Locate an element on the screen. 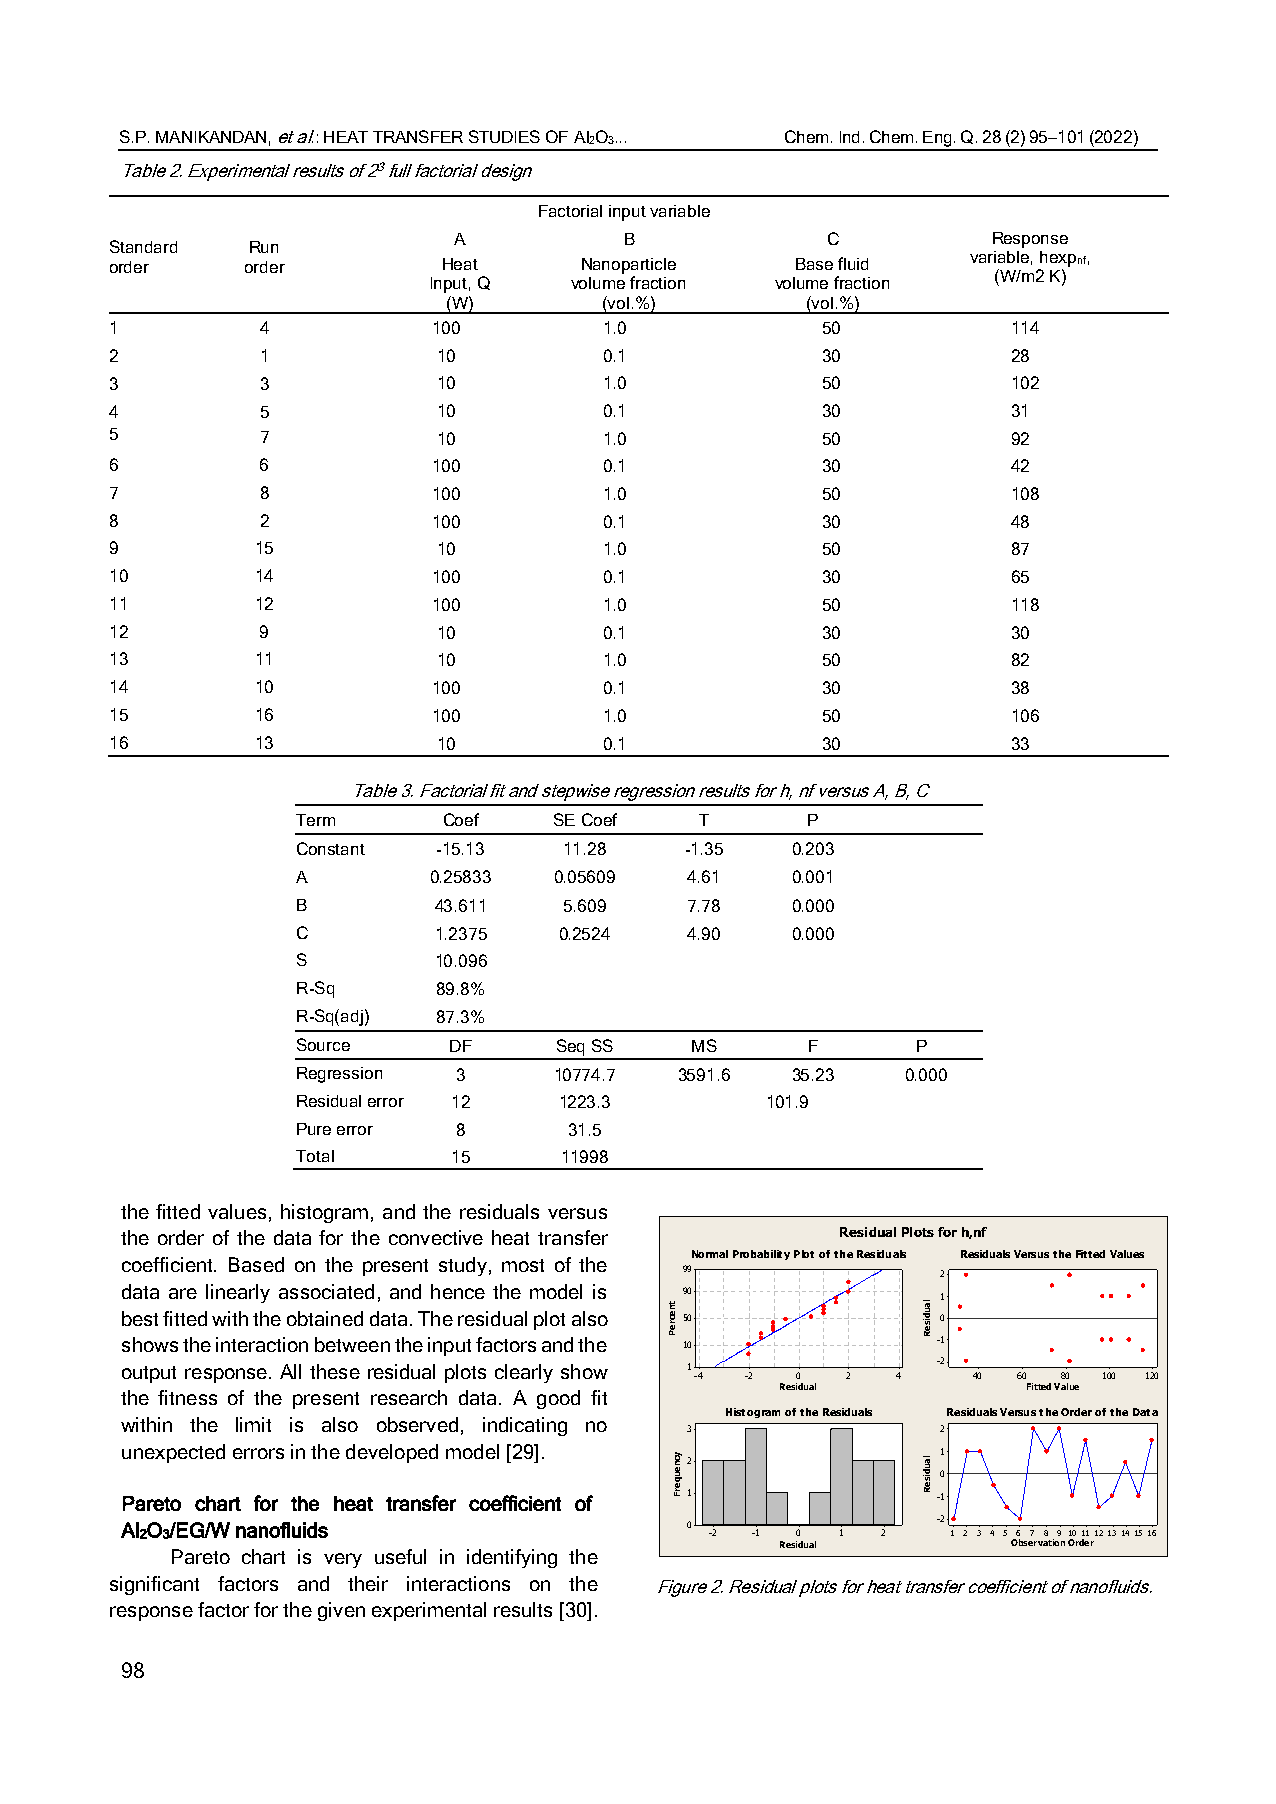 The height and width of the screenshot is (1804, 1276). most is located at coordinates (523, 1265).
